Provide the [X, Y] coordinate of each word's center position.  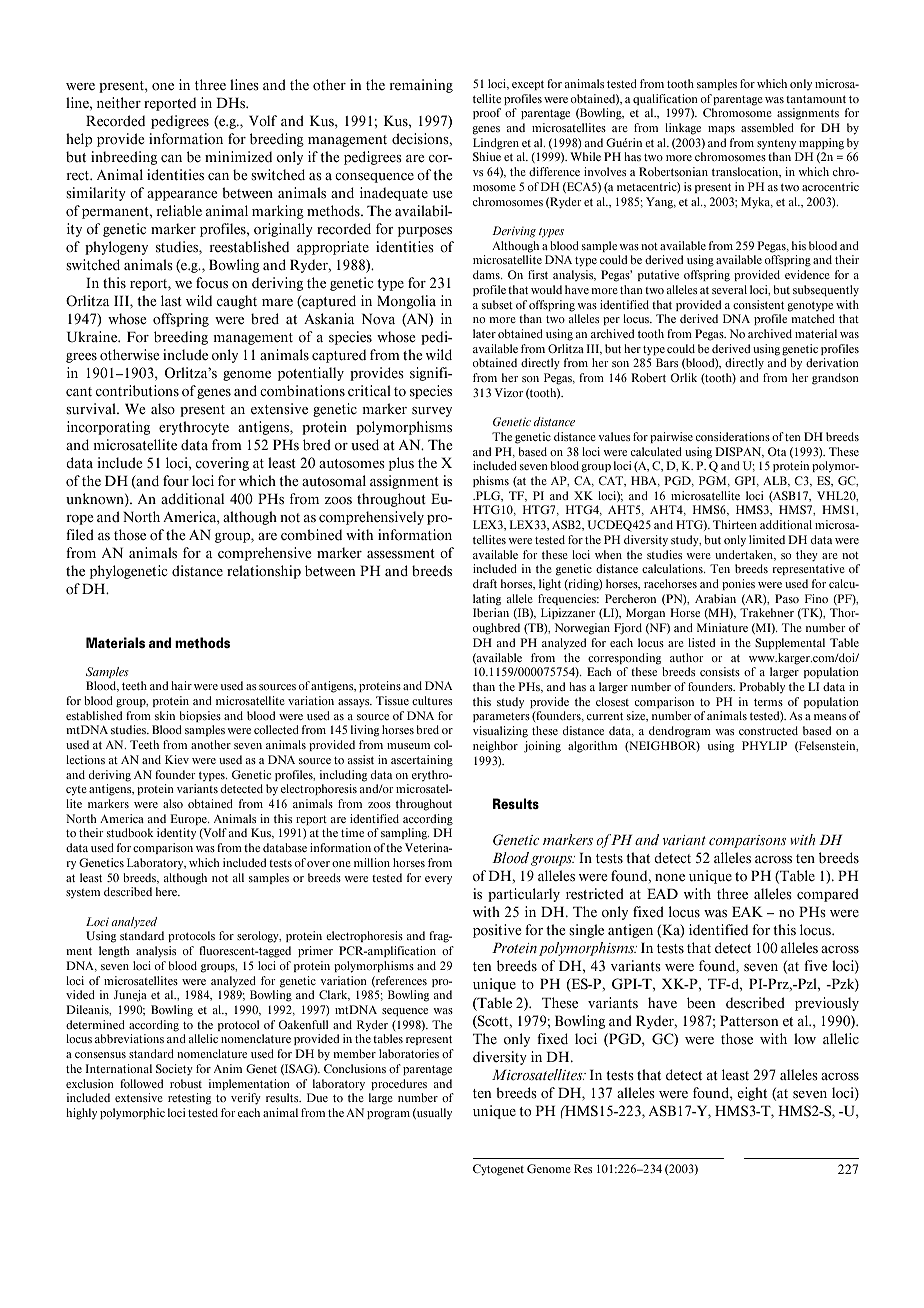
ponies [738, 584]
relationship [264, 572]
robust [186, 1083]
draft [485, 583]
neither [119, 103]
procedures [399, 1084]
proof [487, 113]
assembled [767, 128]
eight [752, 1094]
